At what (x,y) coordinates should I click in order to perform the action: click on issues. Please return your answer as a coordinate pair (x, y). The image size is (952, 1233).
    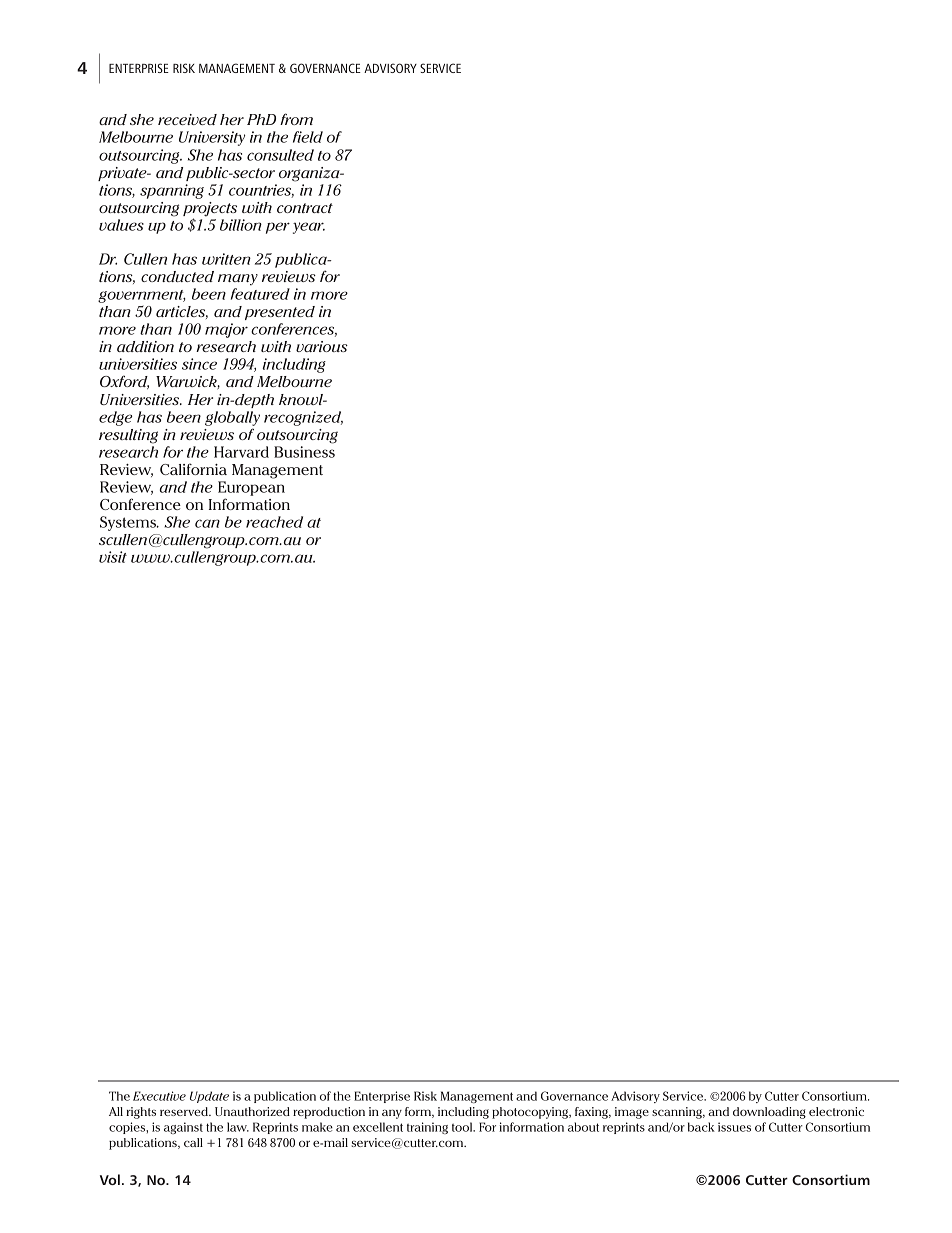
    Looking at the image, I should click on (734, 1127).
